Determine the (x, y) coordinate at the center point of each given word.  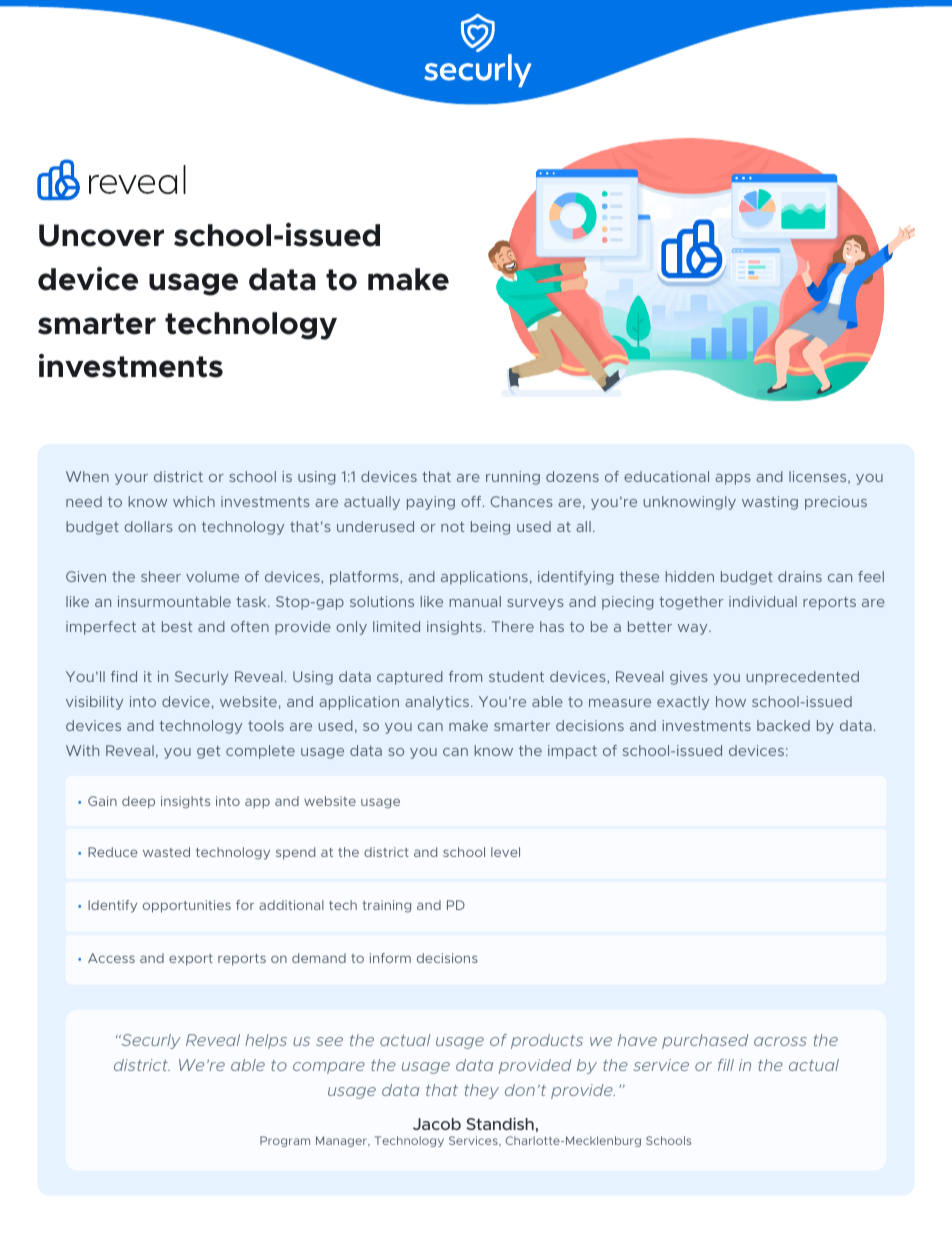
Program (285, 1141)
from (465, 676)
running (513, 478)
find (124, 676)
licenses (819, 477)
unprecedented (803, 678)
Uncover (101, 235)
